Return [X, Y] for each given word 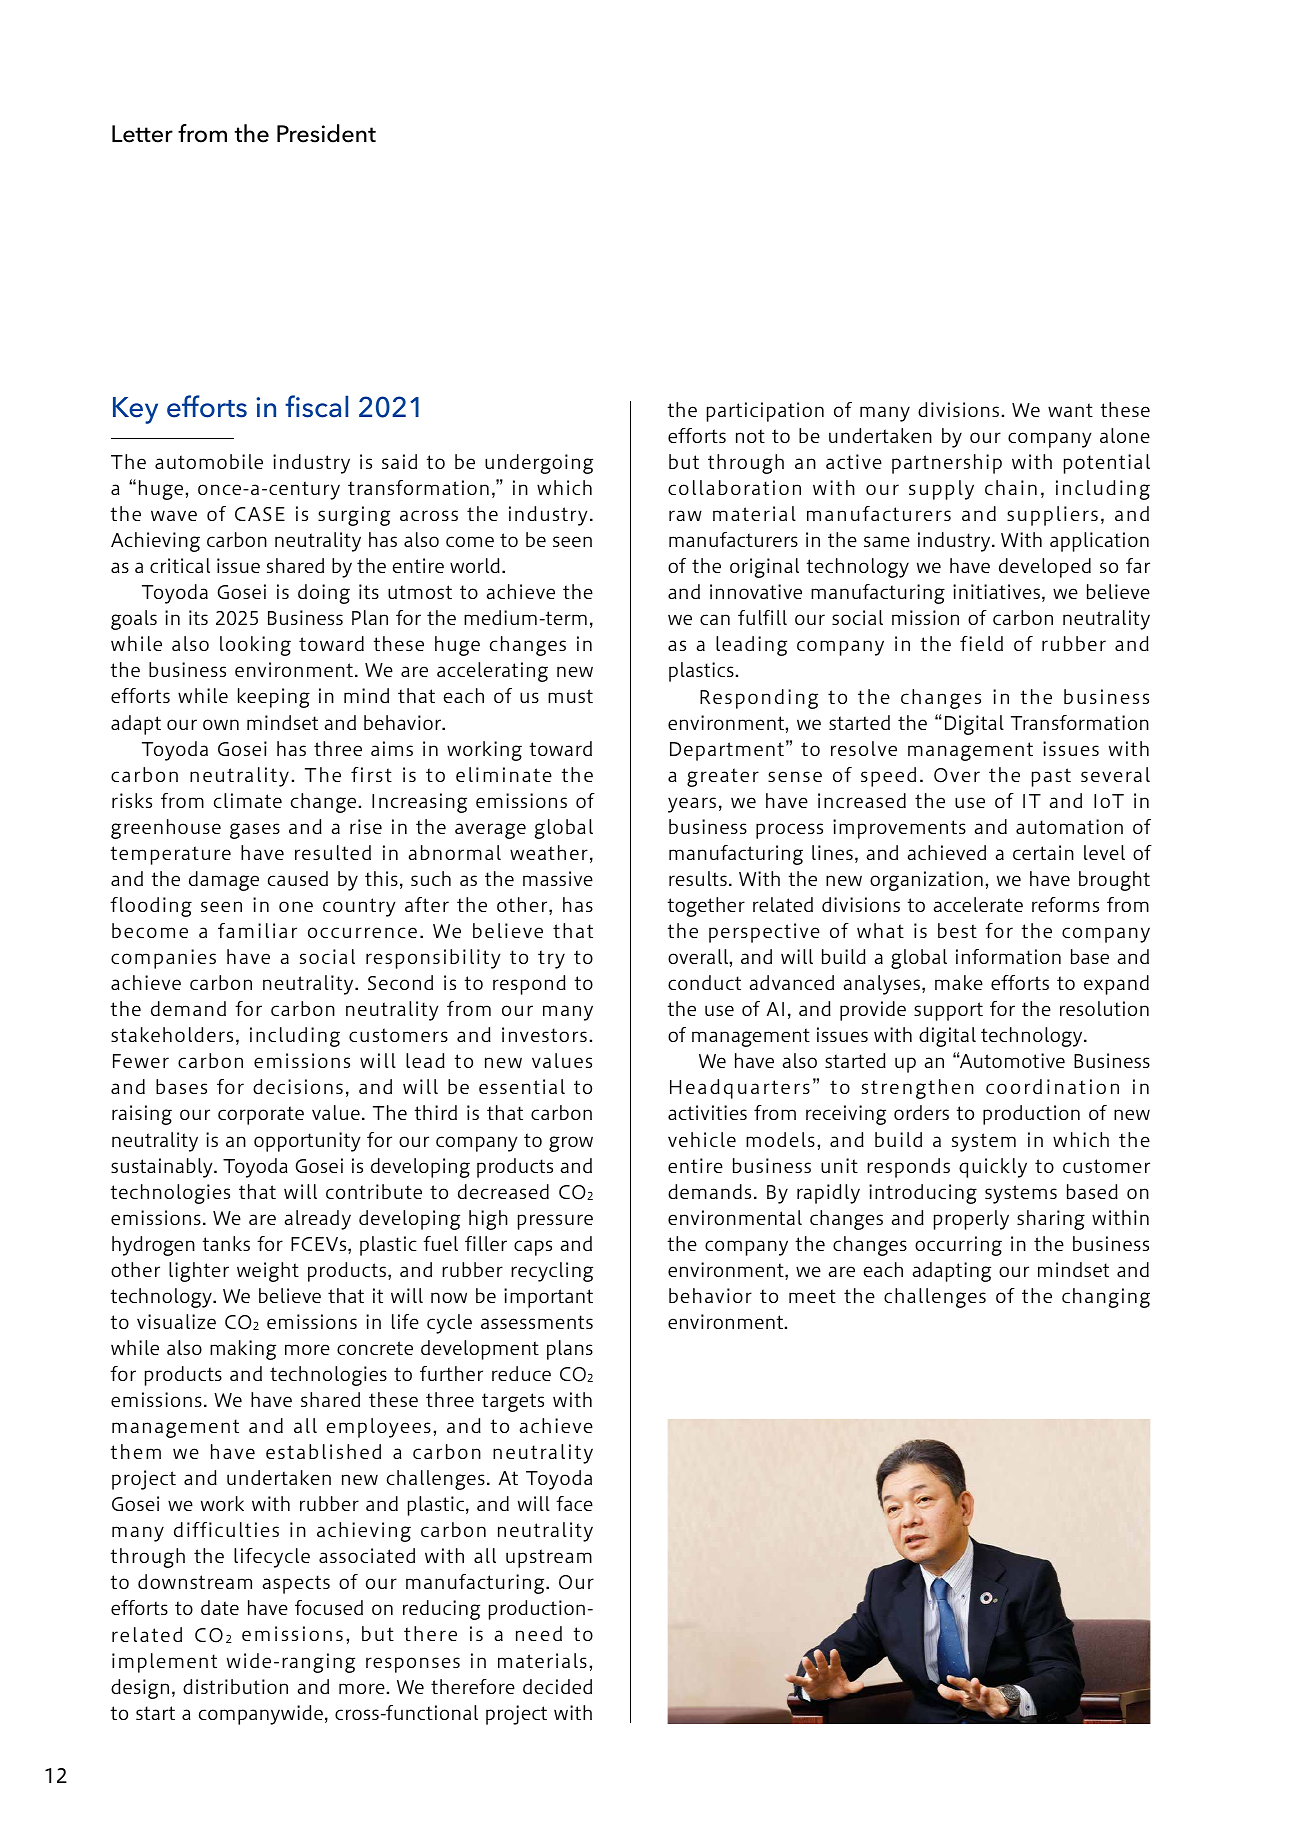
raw [685, 515]
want [1070, 410]
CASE [260, 514]
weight [268, 1272]
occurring [958, 1246]
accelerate [978, 904]
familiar [257, 930]
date [220, 1607]
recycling [552, 1272]
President [326, 133]
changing [1106, 1298]
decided [557, 1686]
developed [1045, 568]
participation [765, 412]
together [706, 907]
